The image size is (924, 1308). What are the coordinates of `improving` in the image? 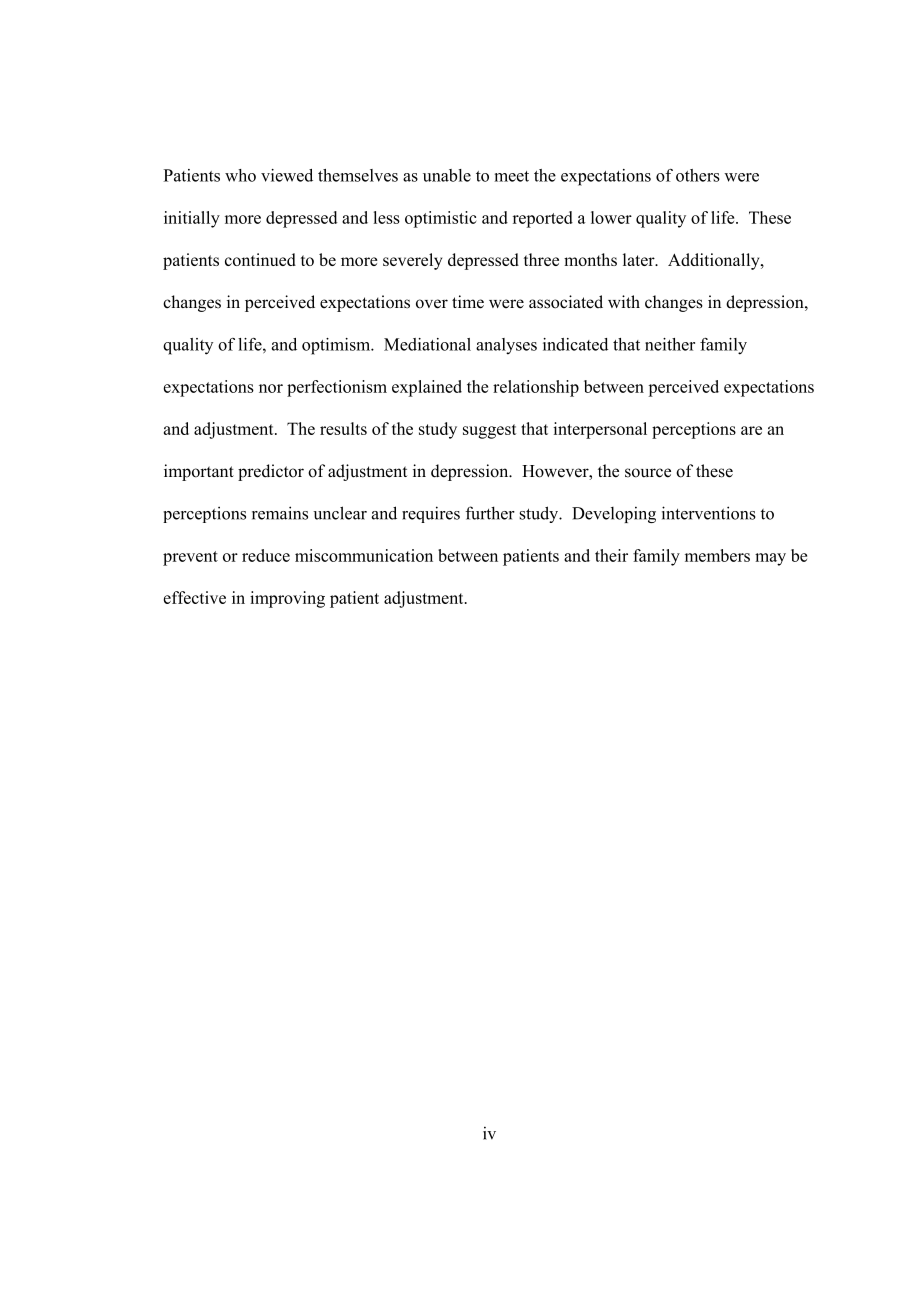 It's located at (287, 599).
